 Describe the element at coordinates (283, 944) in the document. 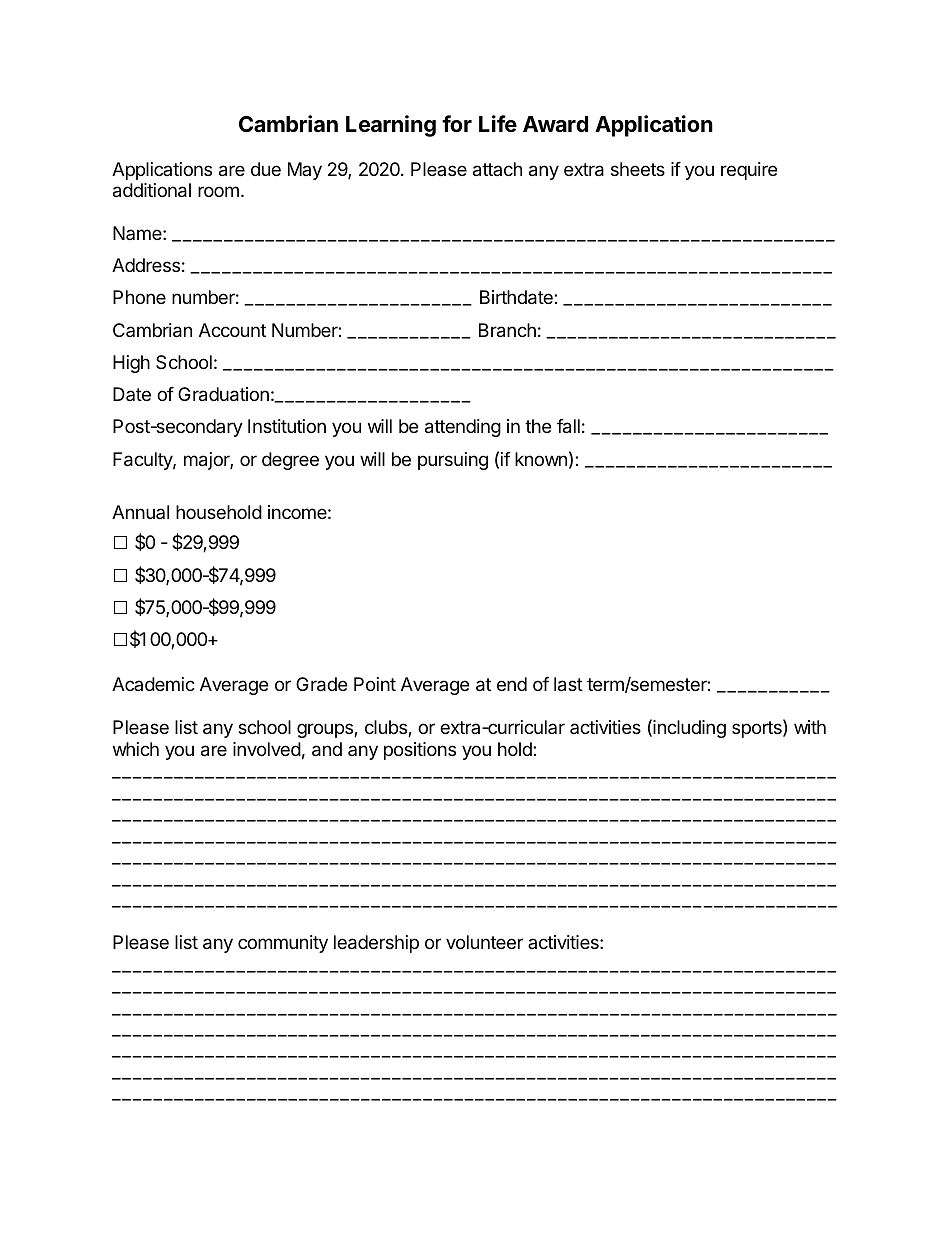

I see `community` at that location.
